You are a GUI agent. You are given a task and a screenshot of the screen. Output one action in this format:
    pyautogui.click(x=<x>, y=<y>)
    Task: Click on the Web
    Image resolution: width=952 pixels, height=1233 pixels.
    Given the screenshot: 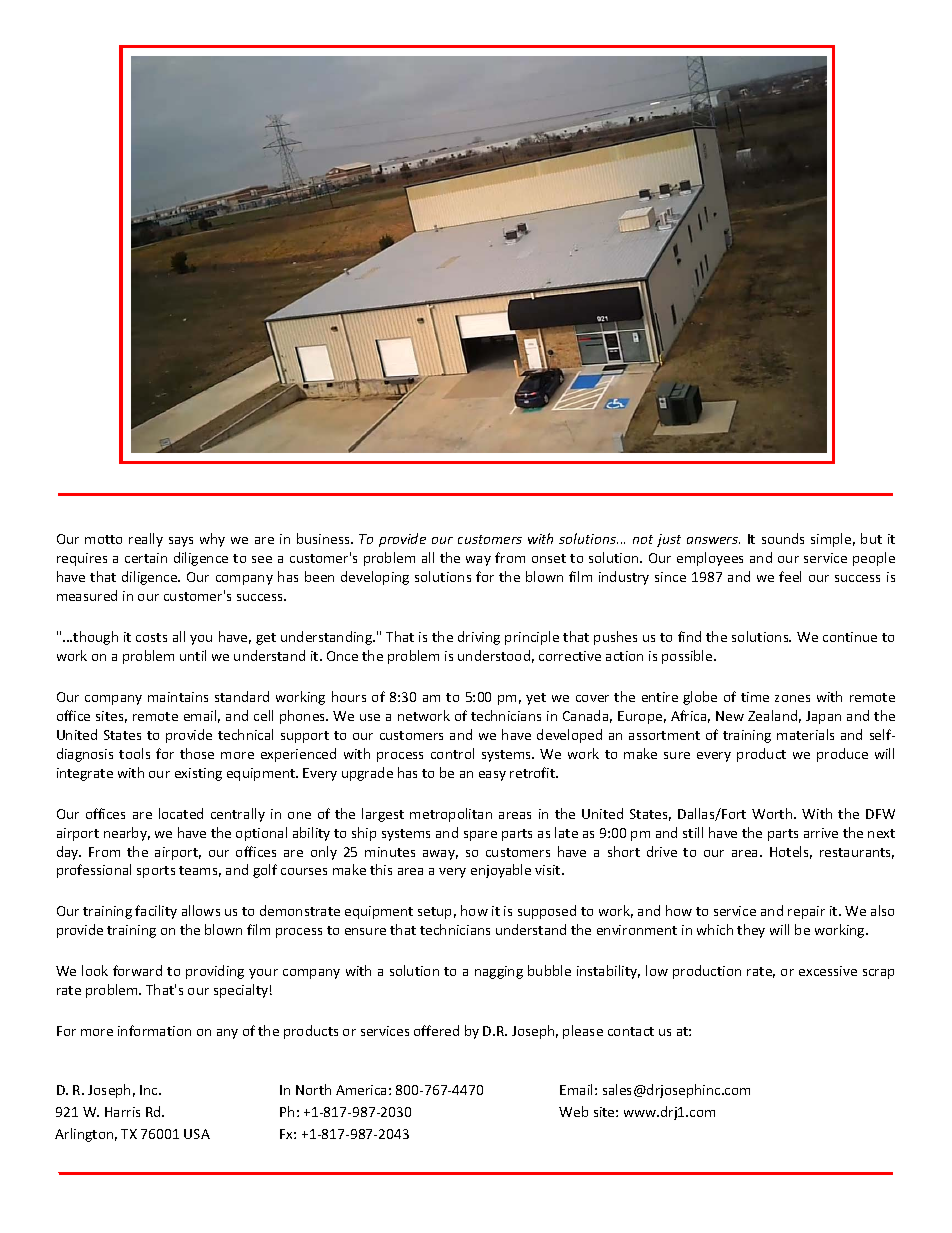 What is the action you would take?
    pyautogui.click(x=573, y=1111)
